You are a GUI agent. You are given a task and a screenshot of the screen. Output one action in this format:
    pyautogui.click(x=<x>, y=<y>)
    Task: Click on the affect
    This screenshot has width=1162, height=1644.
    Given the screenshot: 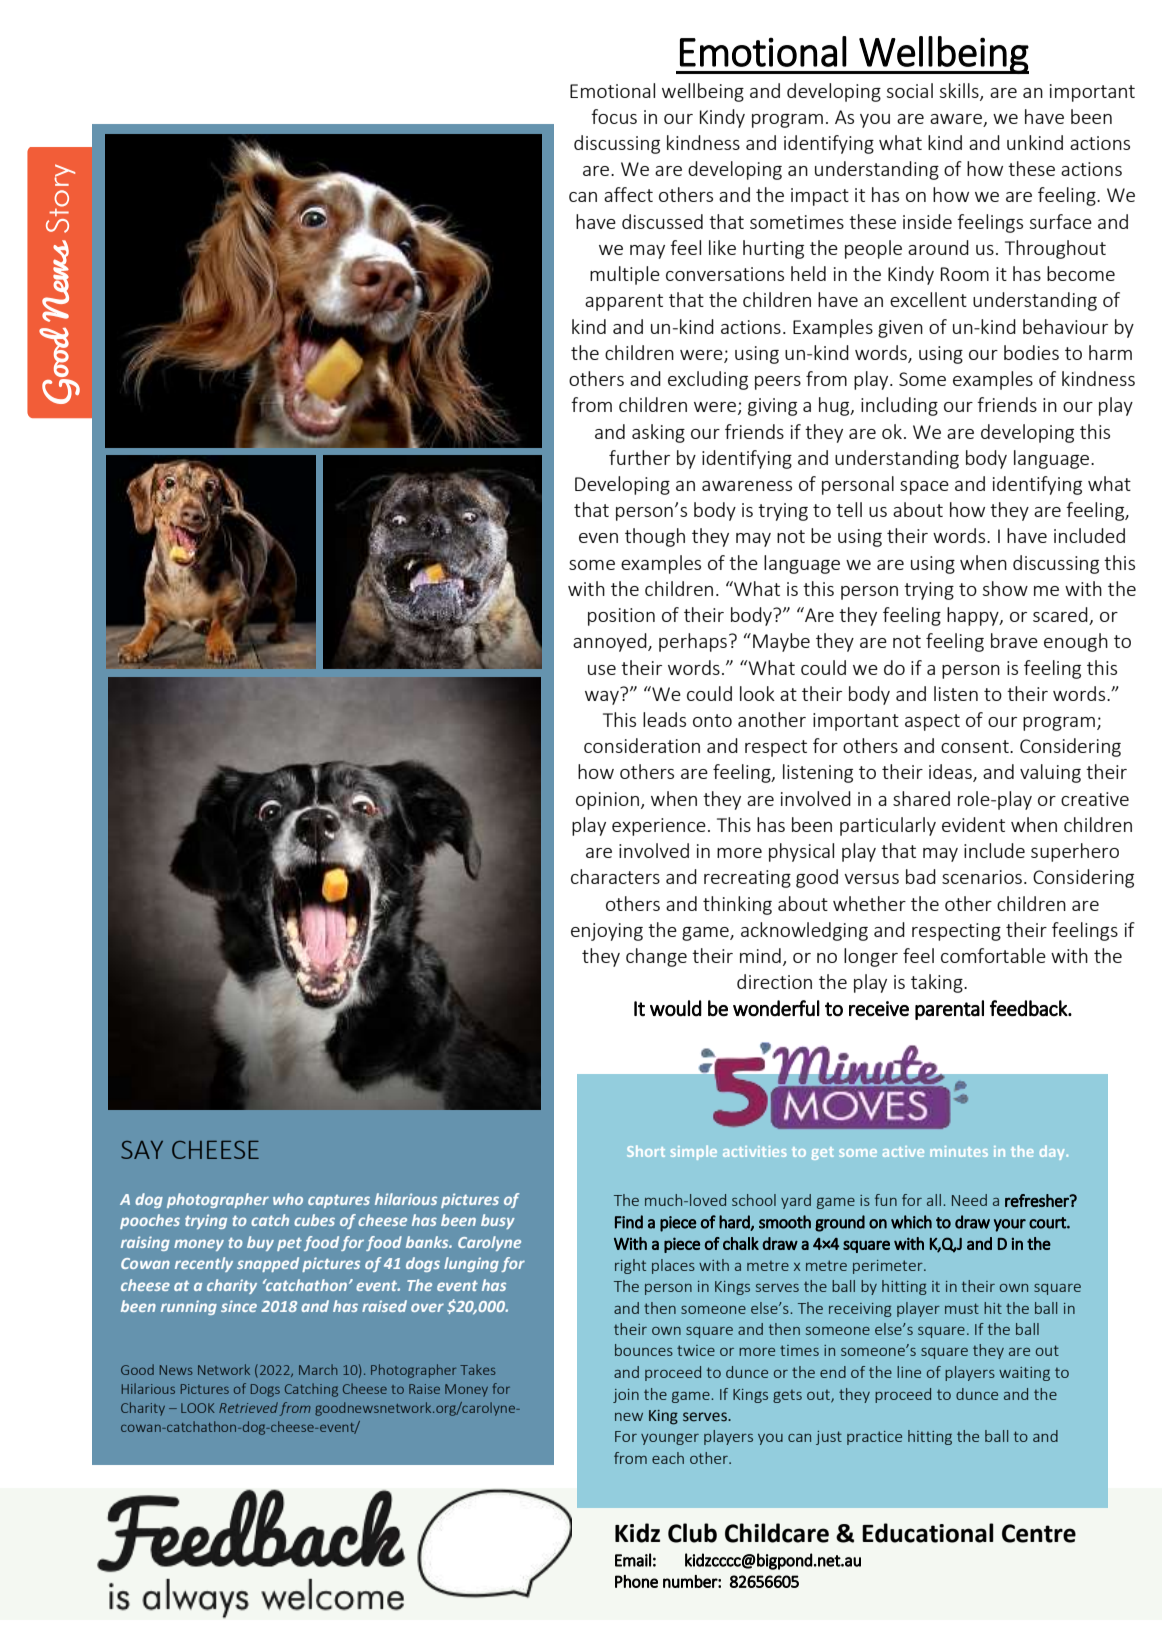 What is the action you would take?
    pyautogui.click(x=628, y=194)
